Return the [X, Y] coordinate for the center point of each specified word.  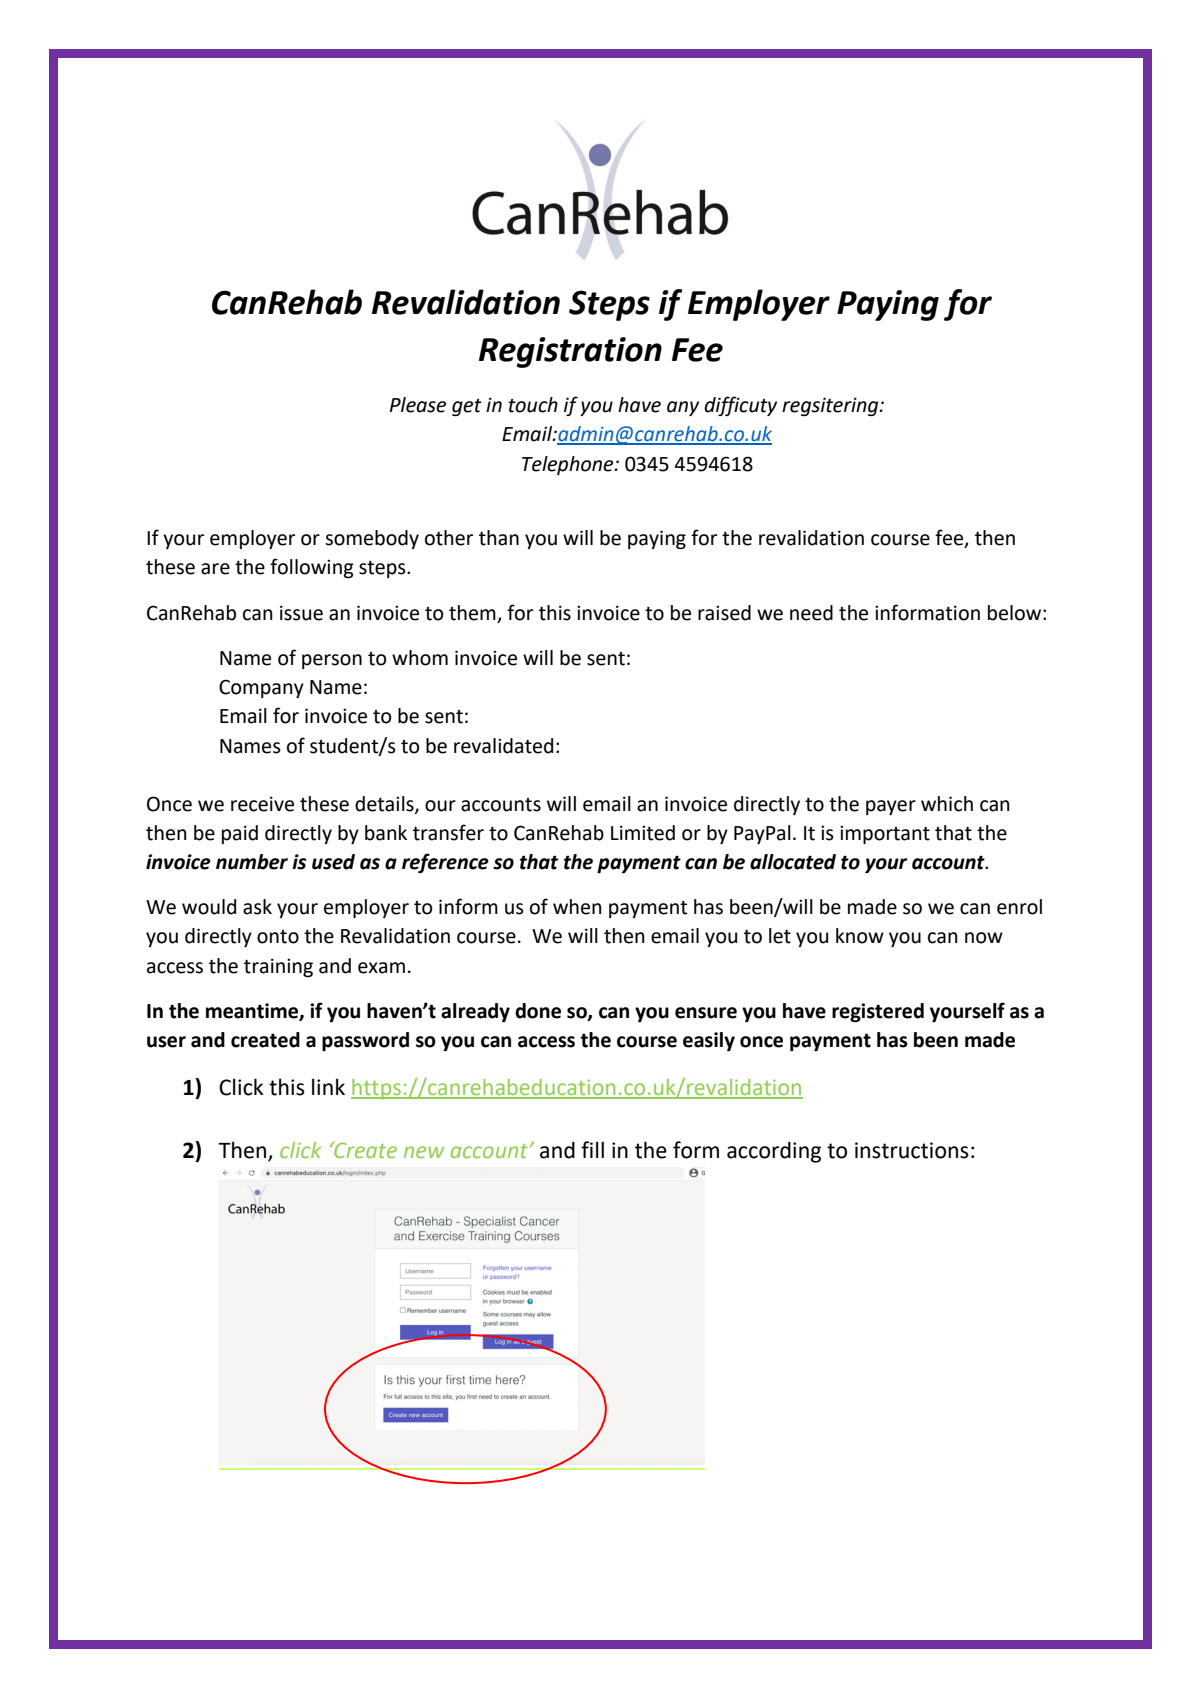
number [252, 862]
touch [533, 405]
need [811, 613]
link [328, 1086]
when [577, 907]
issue [301, 613]
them [472, 613]
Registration [570, 352]
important [885, 834]
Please [418, 405]
